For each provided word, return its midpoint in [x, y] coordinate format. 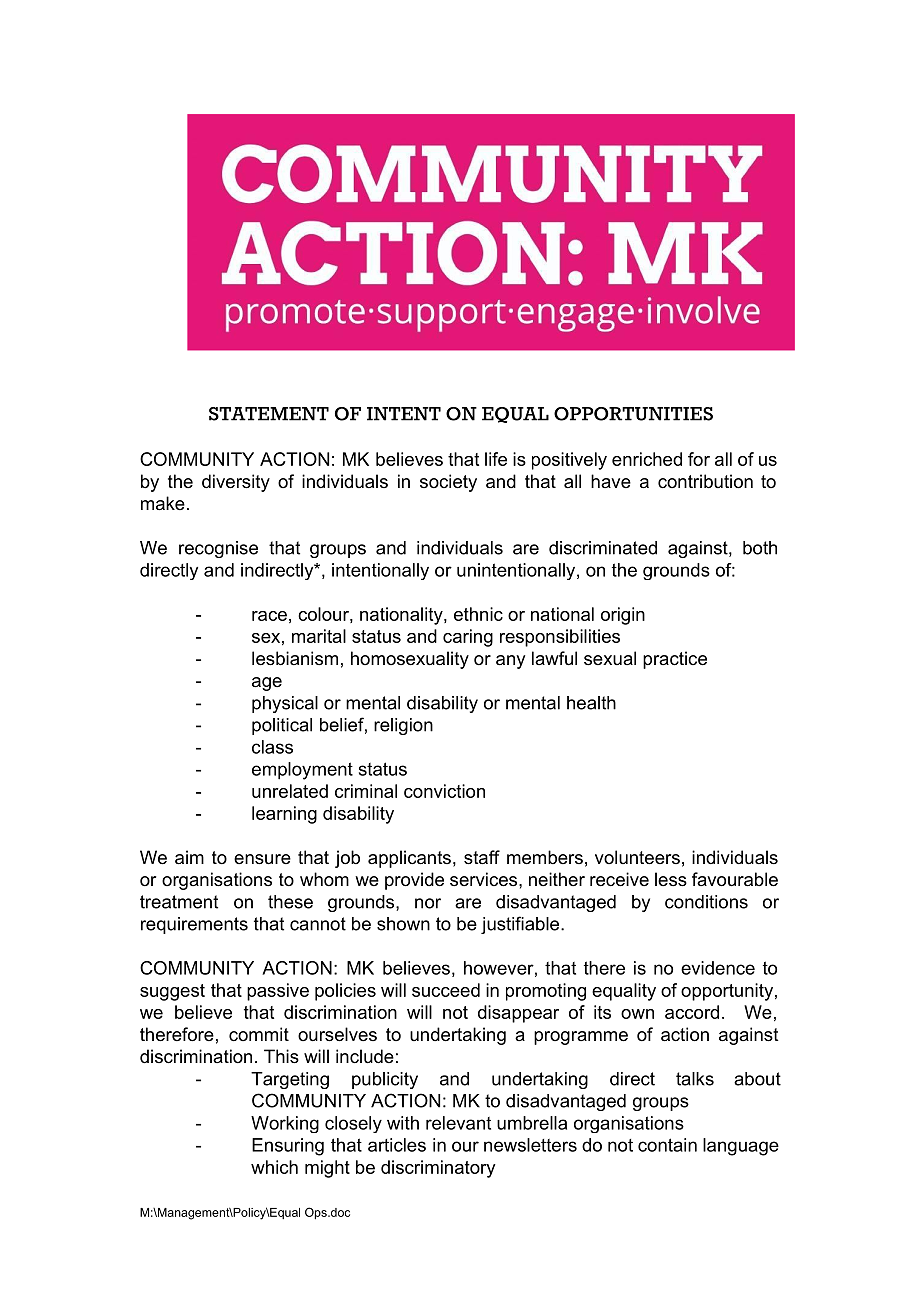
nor [428, 903]
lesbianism [295, 658]
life [496, 459]
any [510, 662]
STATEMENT [269, 414]
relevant [458, 1123]
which [274, 1167]
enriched [647, 459]
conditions [706, 902]
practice [675, 660]
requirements [194, 925]
